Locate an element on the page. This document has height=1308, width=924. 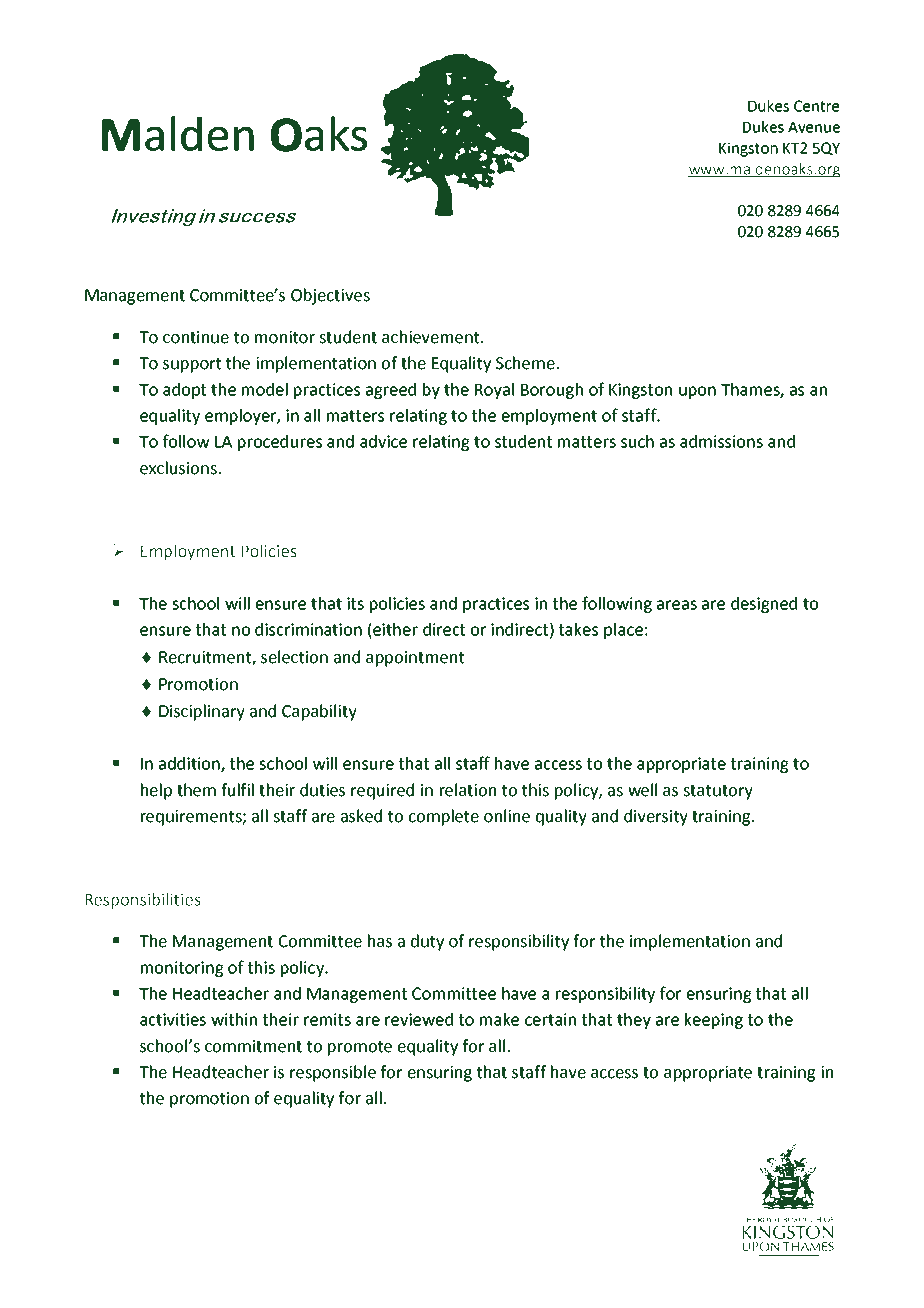
make is located at coordinates (499, 1019).
